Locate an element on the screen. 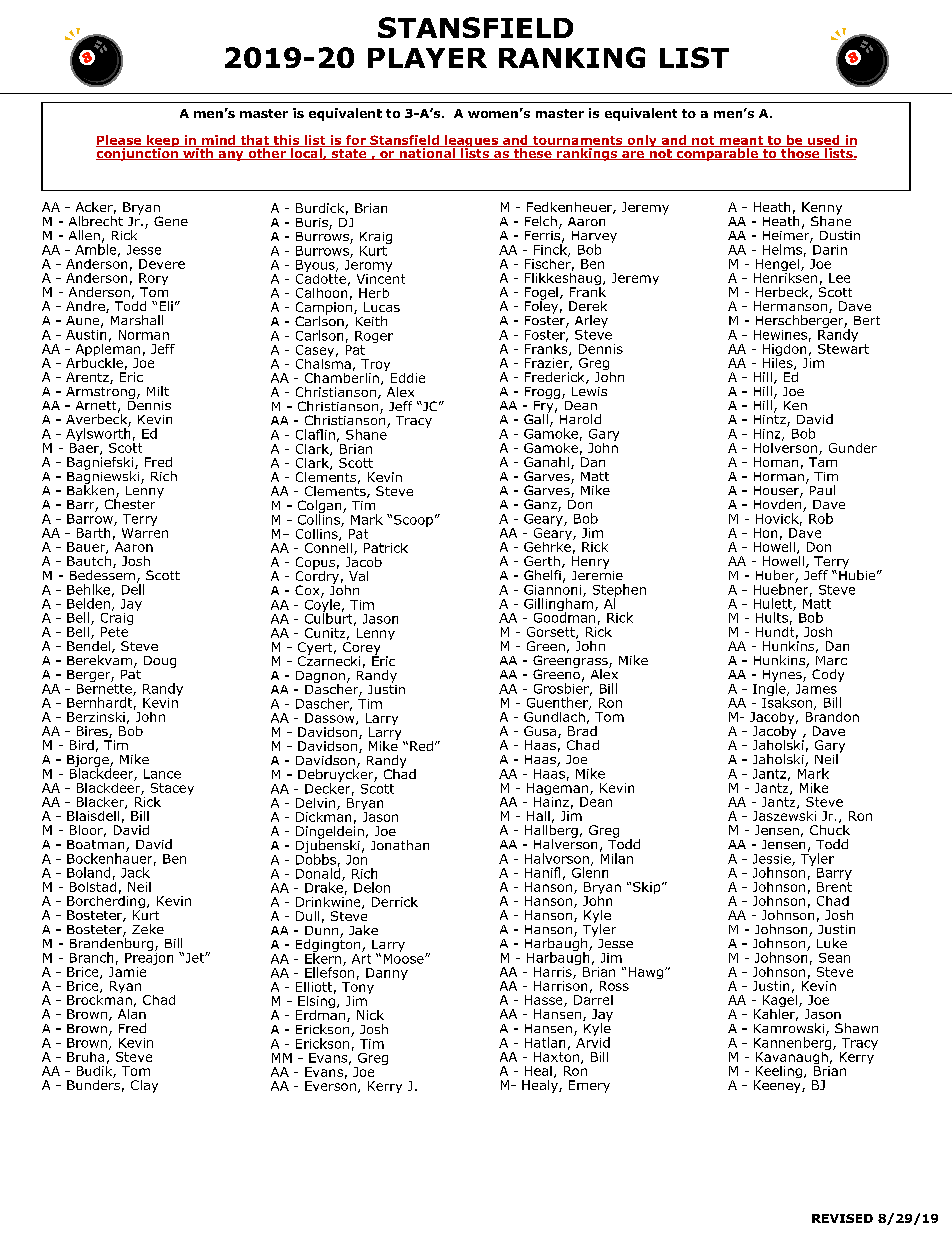 The width and height of the screenshot is (952, 1233). Jessie is located at coordinates (773, 860).
